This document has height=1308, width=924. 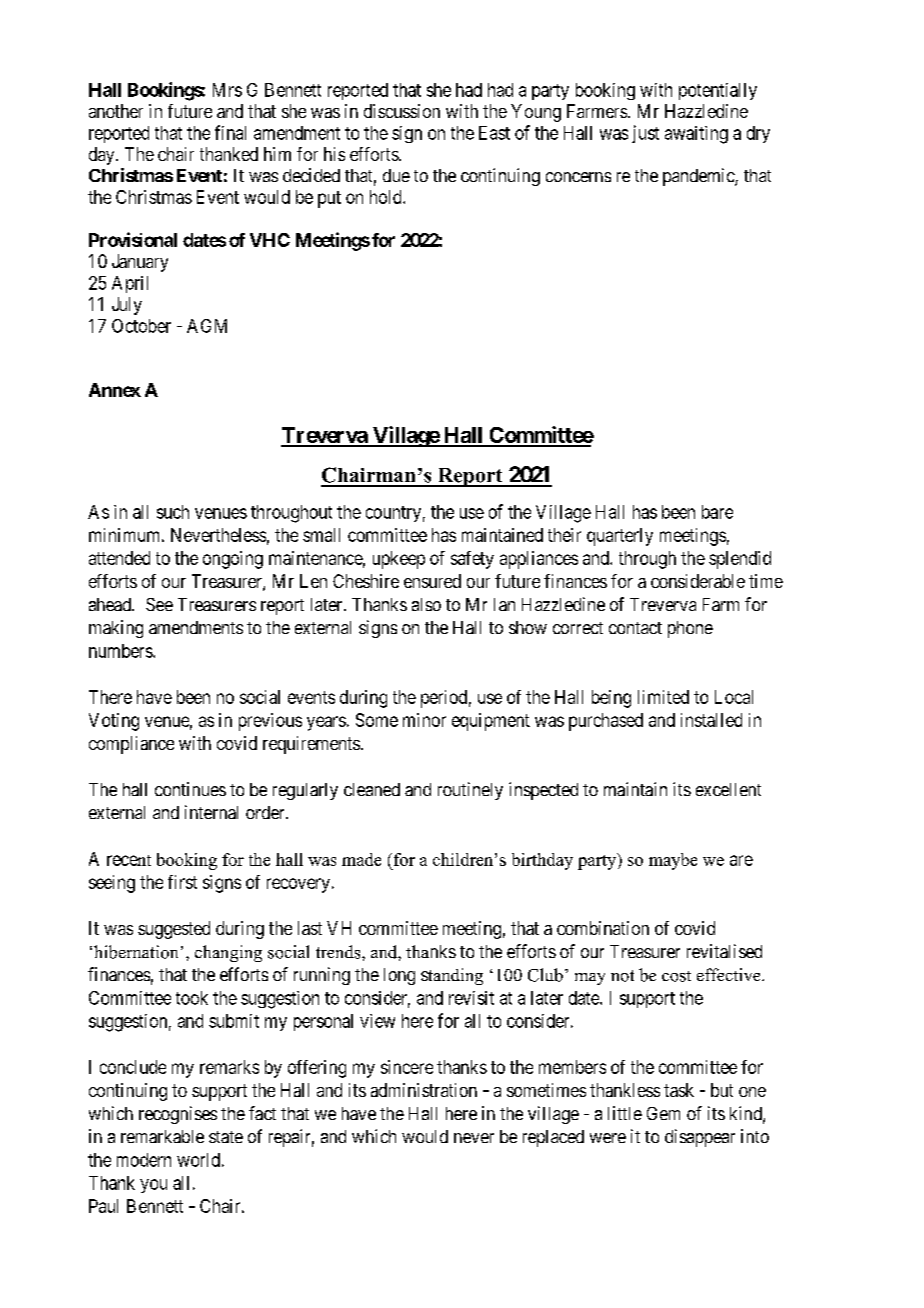 I want to click on awaiting, so click(x=696, y=135).
